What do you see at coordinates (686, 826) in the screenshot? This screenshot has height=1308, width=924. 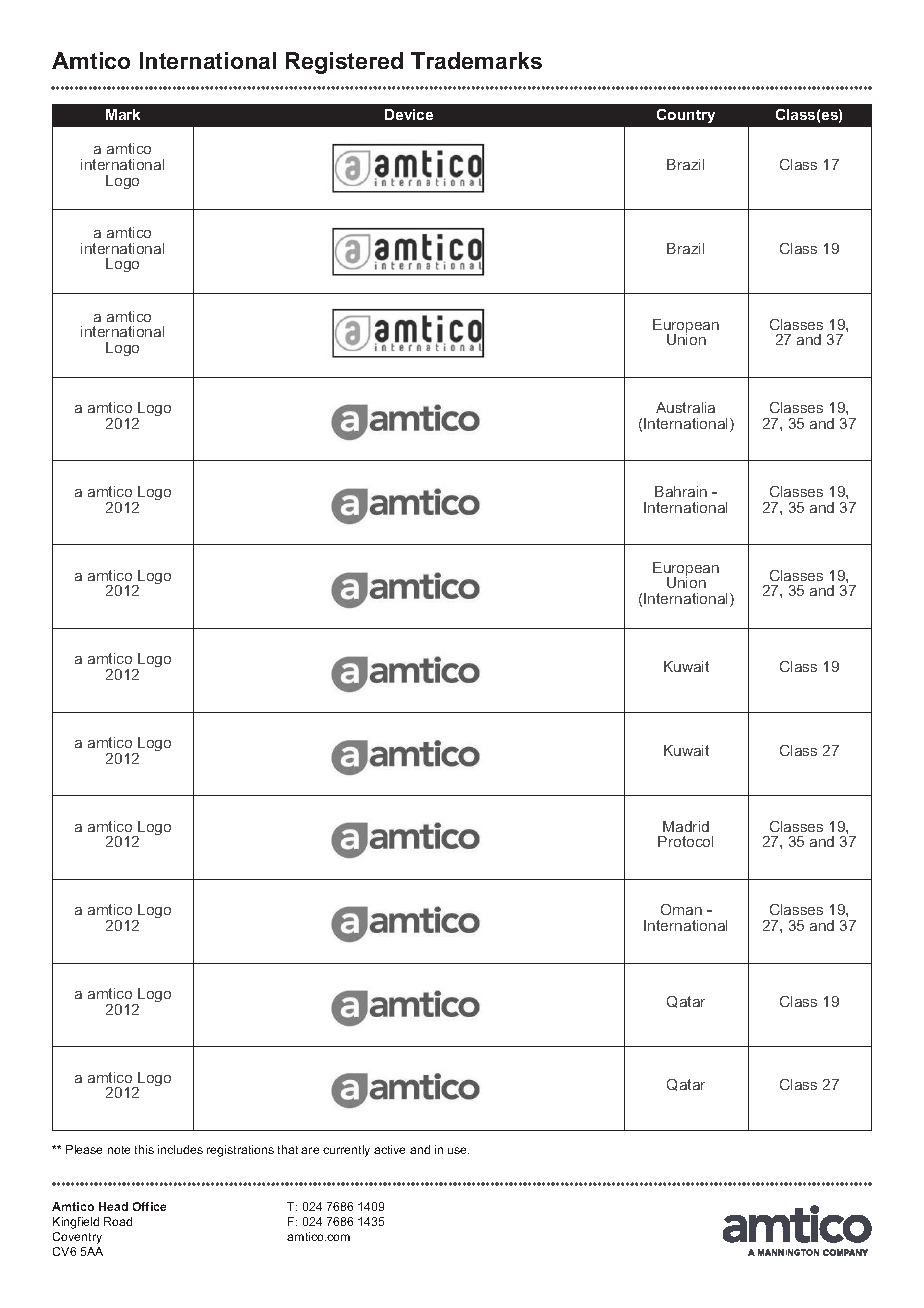 I see `Madrid` at bounding box center [686, 826].
